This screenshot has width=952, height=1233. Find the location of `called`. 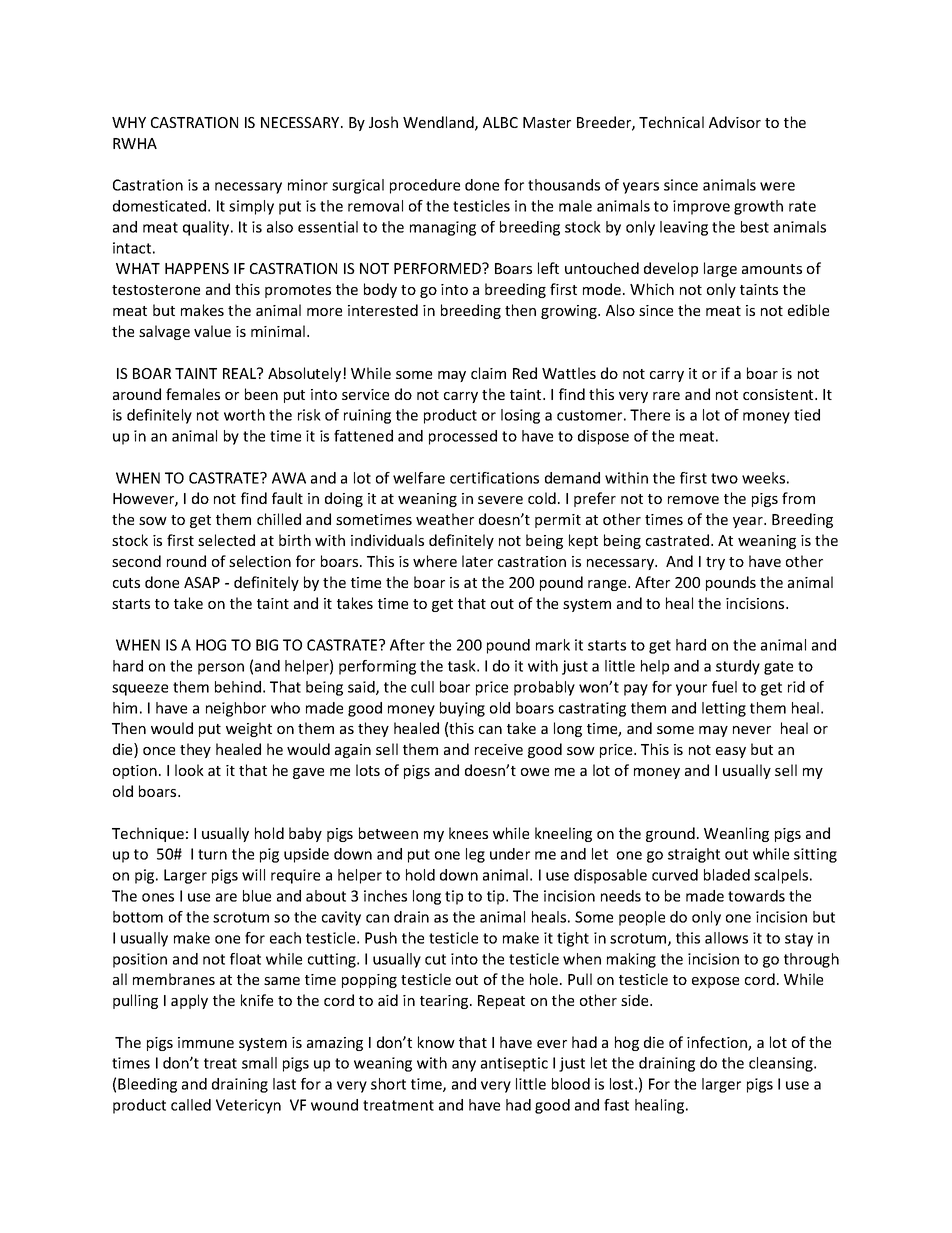

called is located at coordinates (191, 1105).
